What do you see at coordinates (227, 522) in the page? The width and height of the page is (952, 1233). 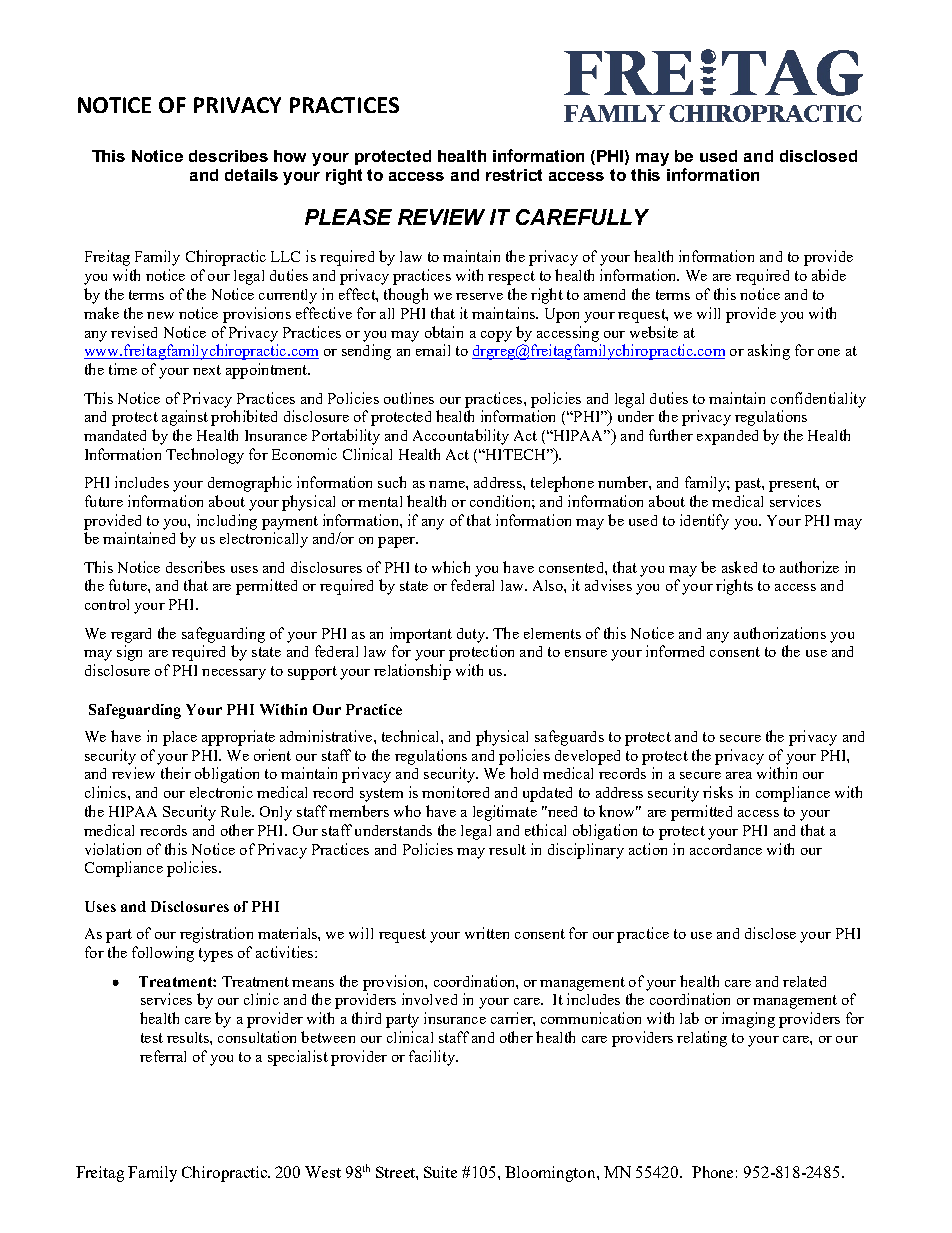 I see `including` at bounding box center [227, 522].
